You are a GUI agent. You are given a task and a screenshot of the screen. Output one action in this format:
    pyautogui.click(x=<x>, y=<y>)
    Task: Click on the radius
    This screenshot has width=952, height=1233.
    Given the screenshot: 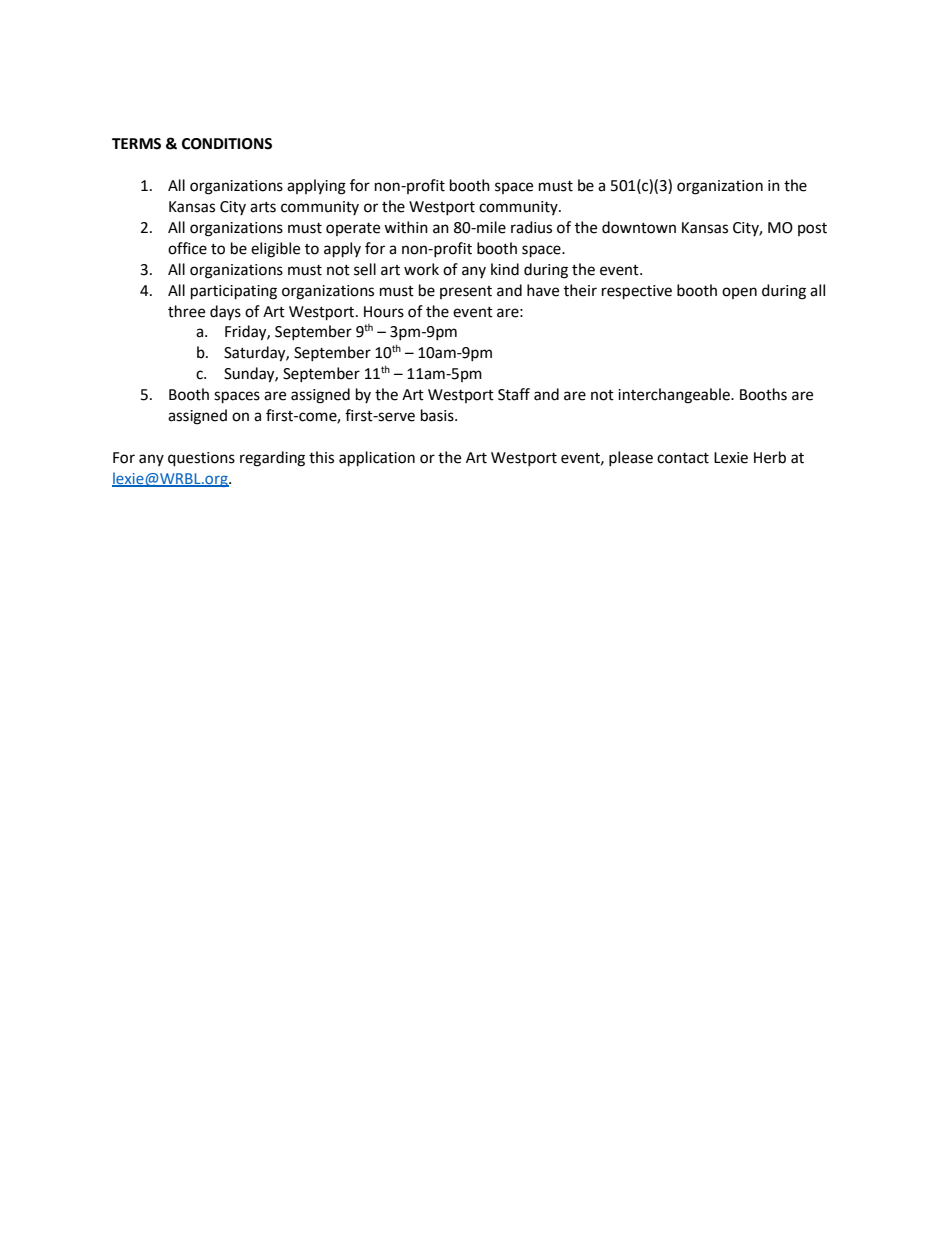 What is the action you would take?
    pyautogui.click(x=531, y=227)
